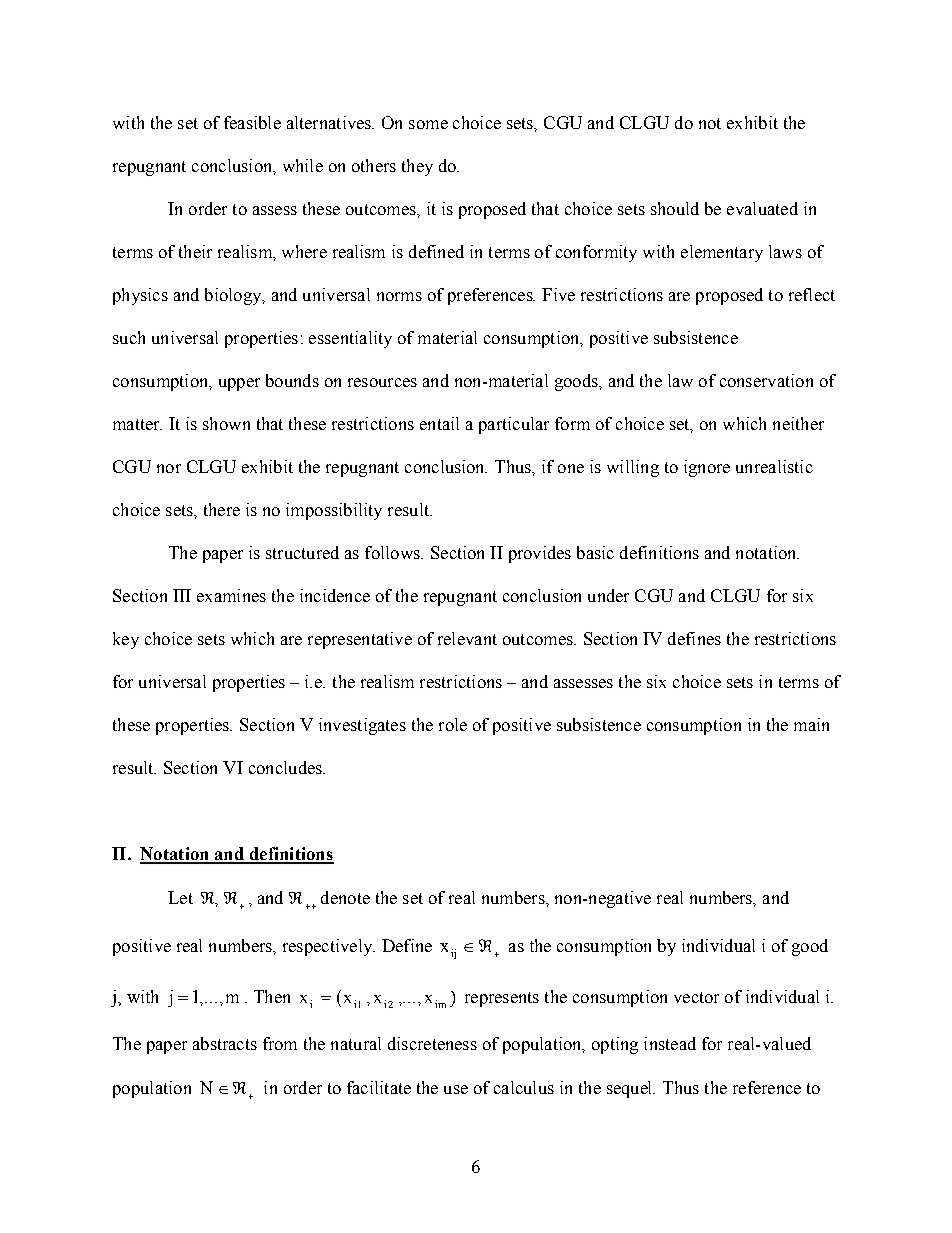  Describe the element at coordinates (239, 384) in the image. I see `upper` at that location.
